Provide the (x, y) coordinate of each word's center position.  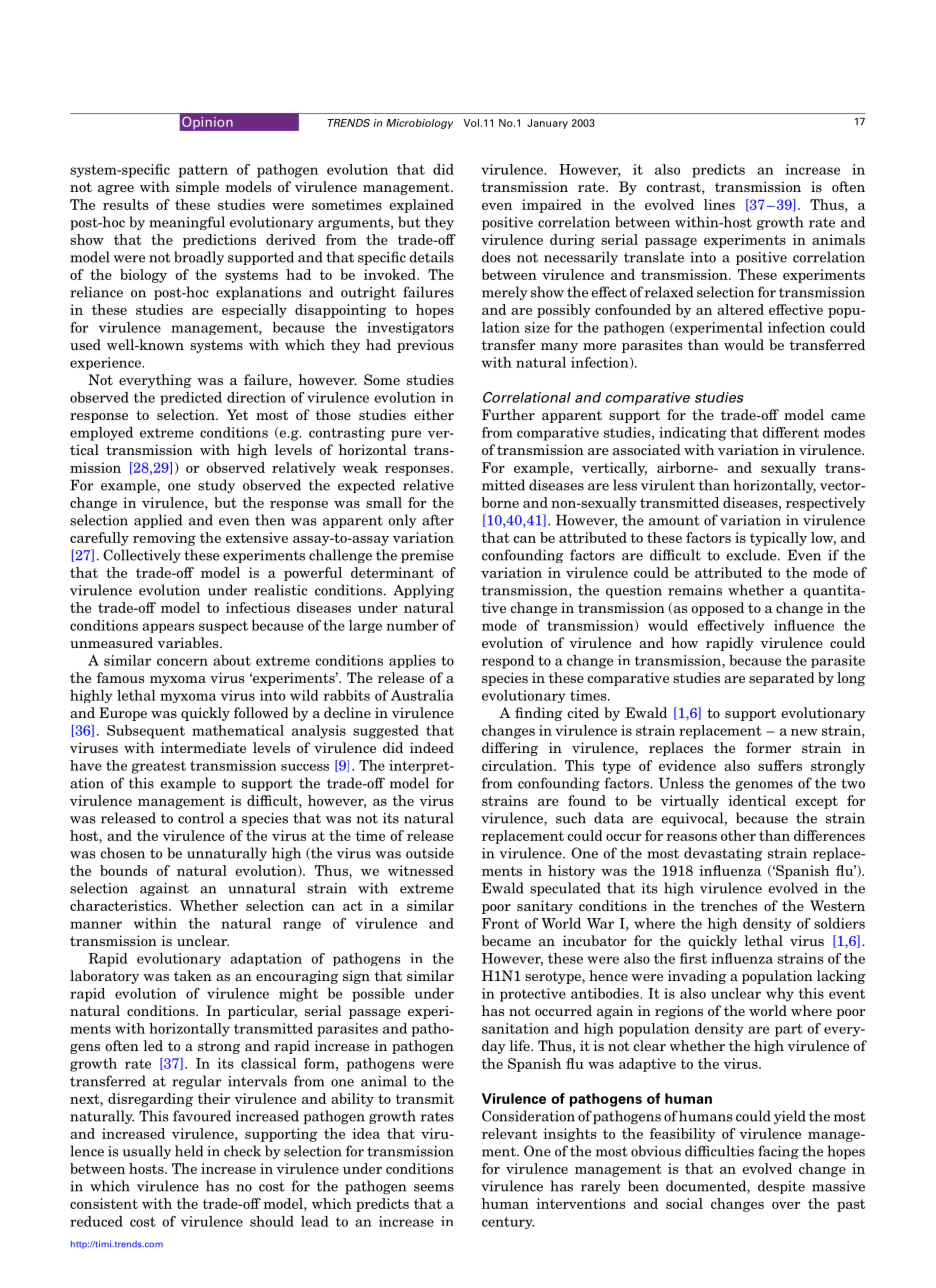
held (189, 1151)
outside (430, 853)
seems (434, 1188)
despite (781, 1187)
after (438, 520)
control (201, 818)
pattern (203, 171)
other (738, 835)
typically (778, 539)
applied (158, 521)
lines (719, 204)
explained (421, 206)
